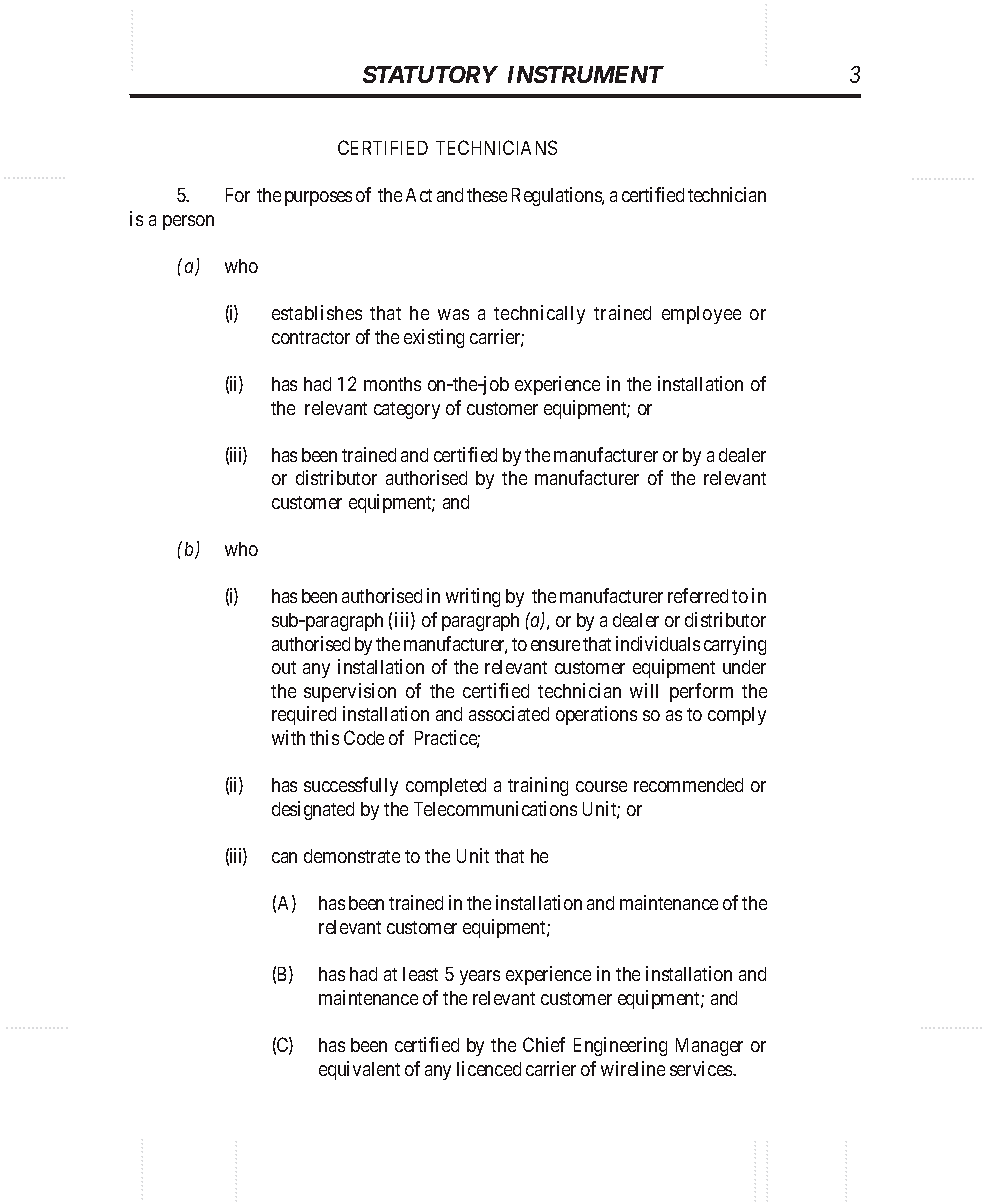  Describe the element at coordinates (430, 74) in the screenshot. I see `STATUTORY` at that location.
